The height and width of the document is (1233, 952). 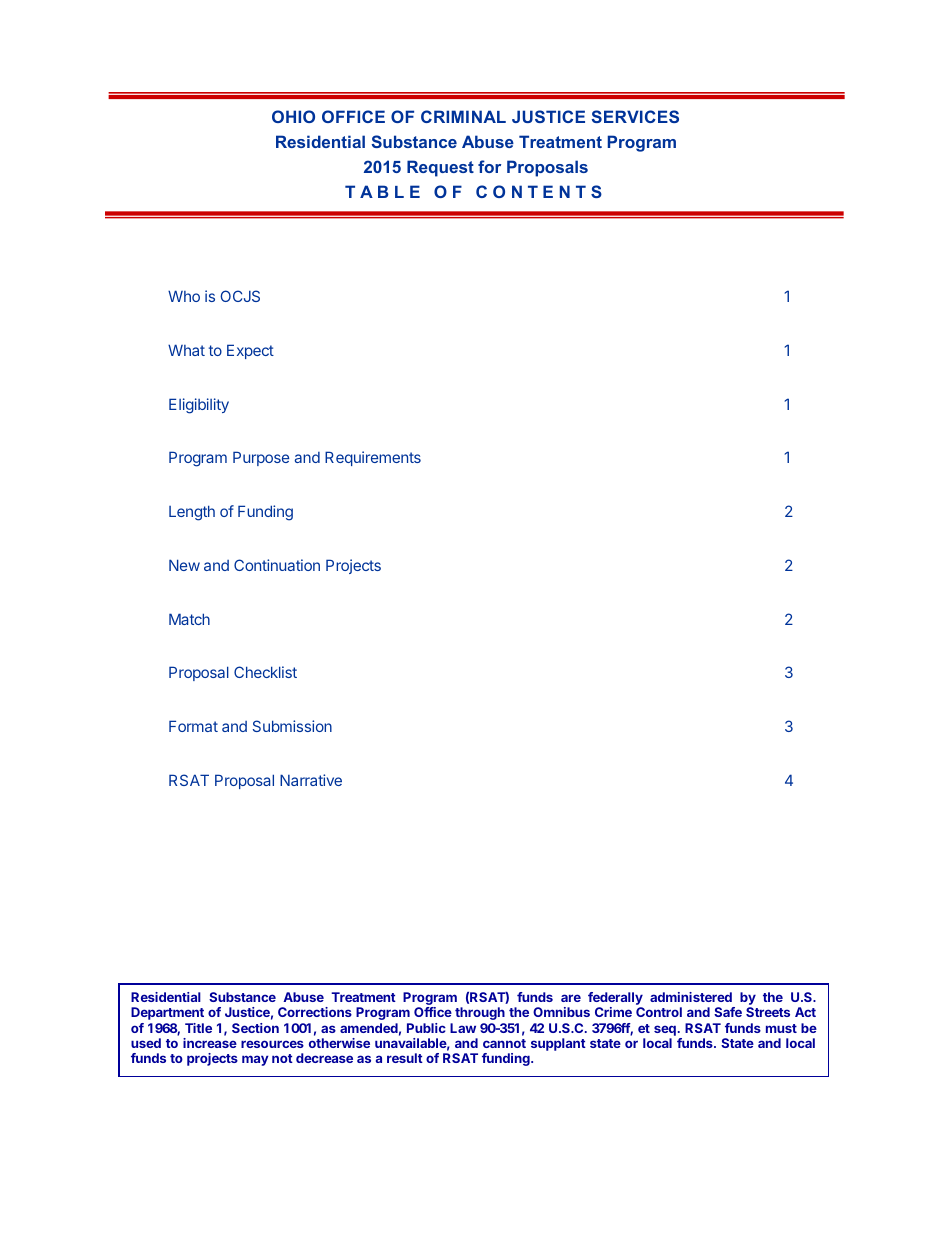 I want to click on CRIMINAL, so click(x=463, y=116).
